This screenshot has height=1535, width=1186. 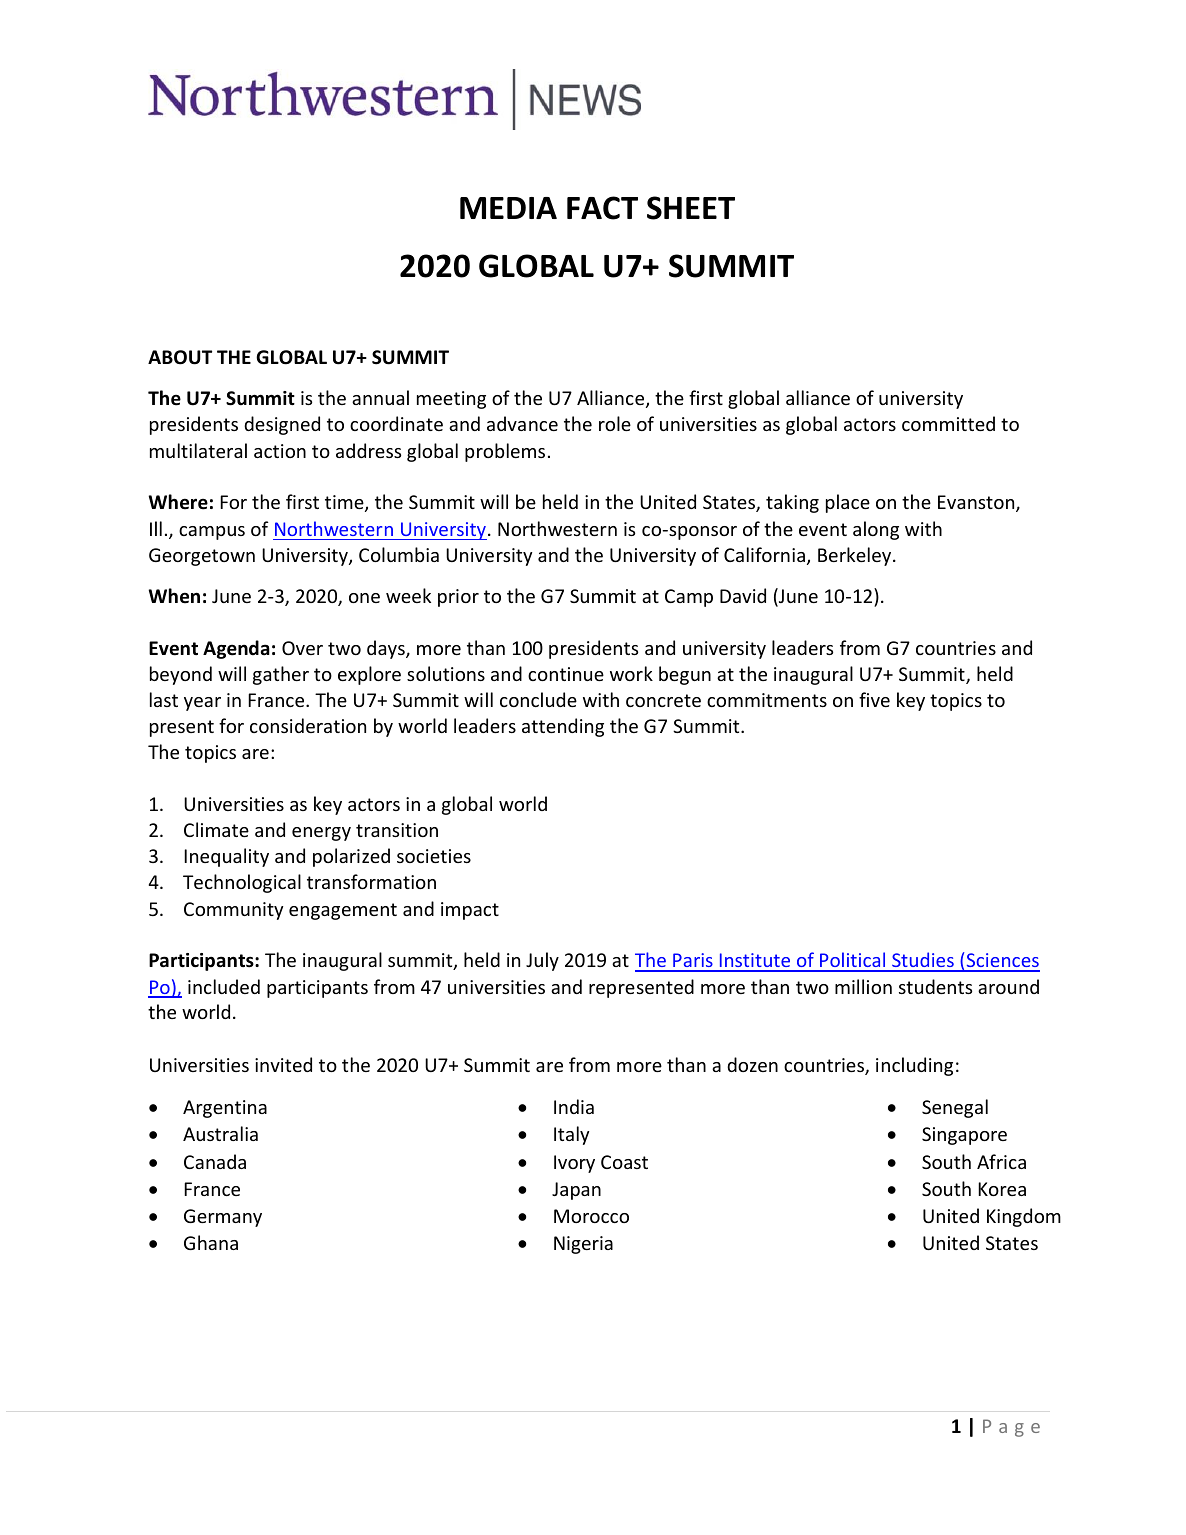 I want to click on SHEET, so click(x=691, y=208).
